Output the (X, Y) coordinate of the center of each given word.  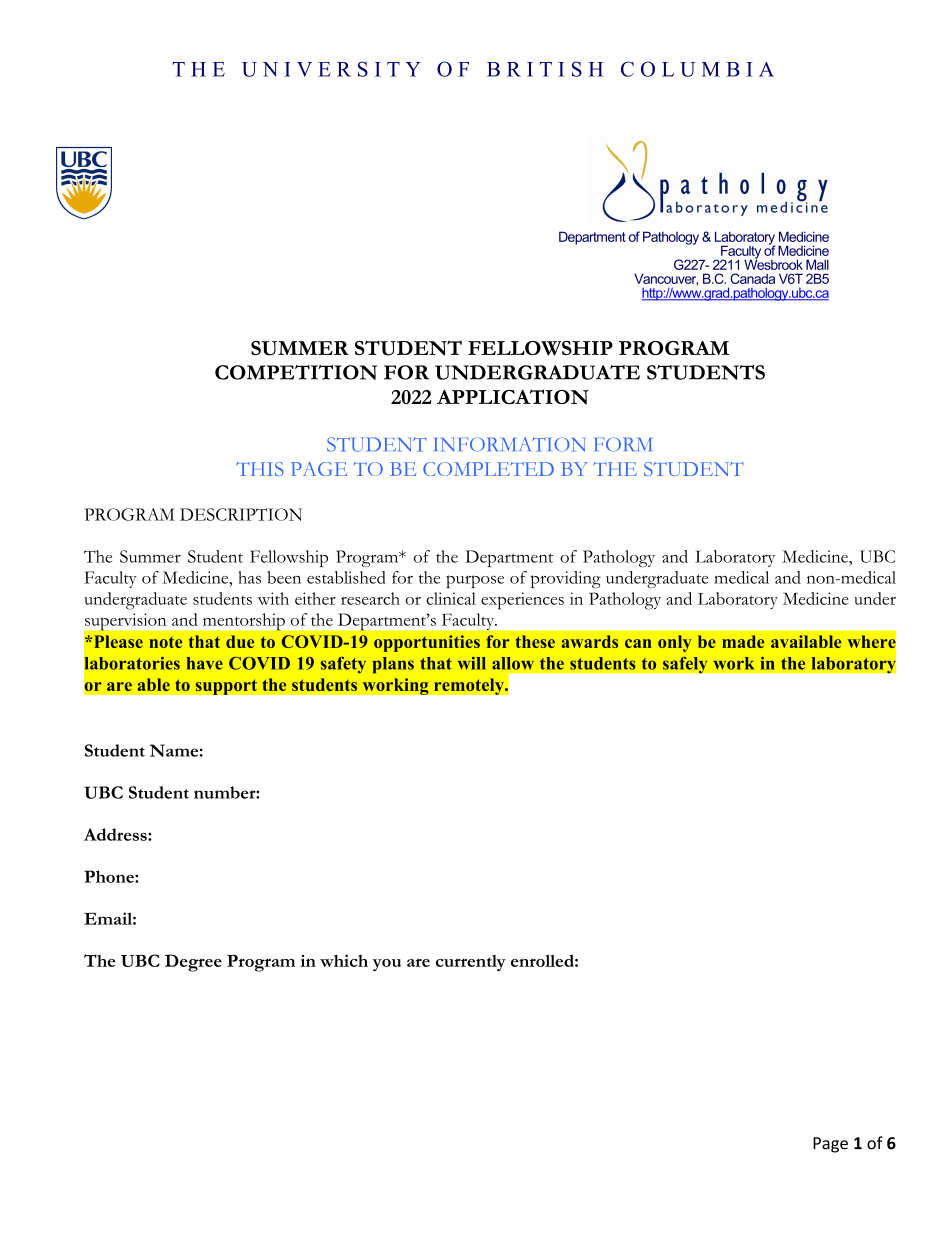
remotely (470, 686)
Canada (752, 278)
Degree (193, 963)
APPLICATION (513, 396)
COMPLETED (488, 469)
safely (685, 665)
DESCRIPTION (241, 514)
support (226, 687)
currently (471, 963)
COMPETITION (296, 372)
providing (566, 579)
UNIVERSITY (331, 69)
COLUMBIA (697, 69)
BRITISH (545, 69)
